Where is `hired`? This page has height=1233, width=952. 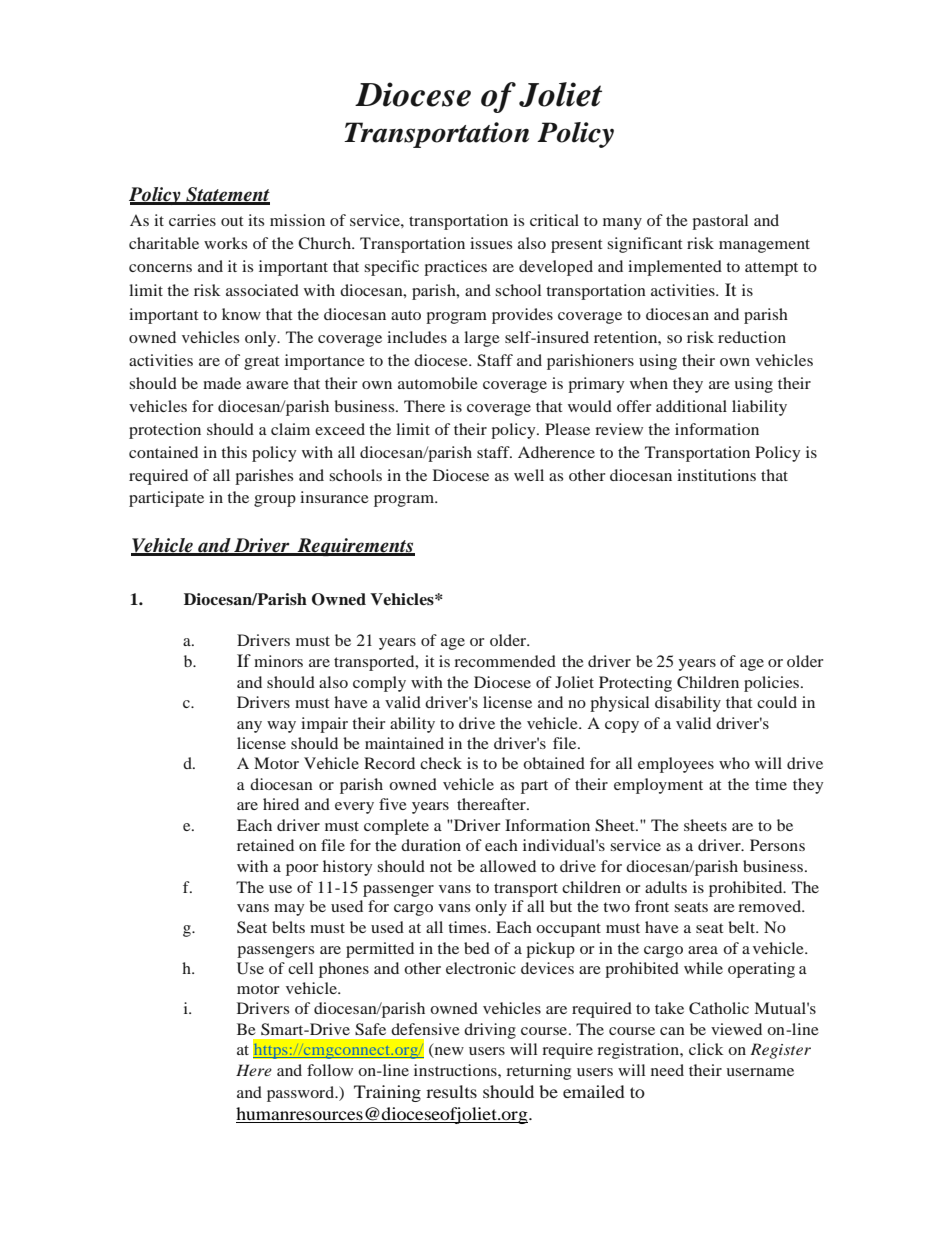 hired is located at coordinates (281, 804).
